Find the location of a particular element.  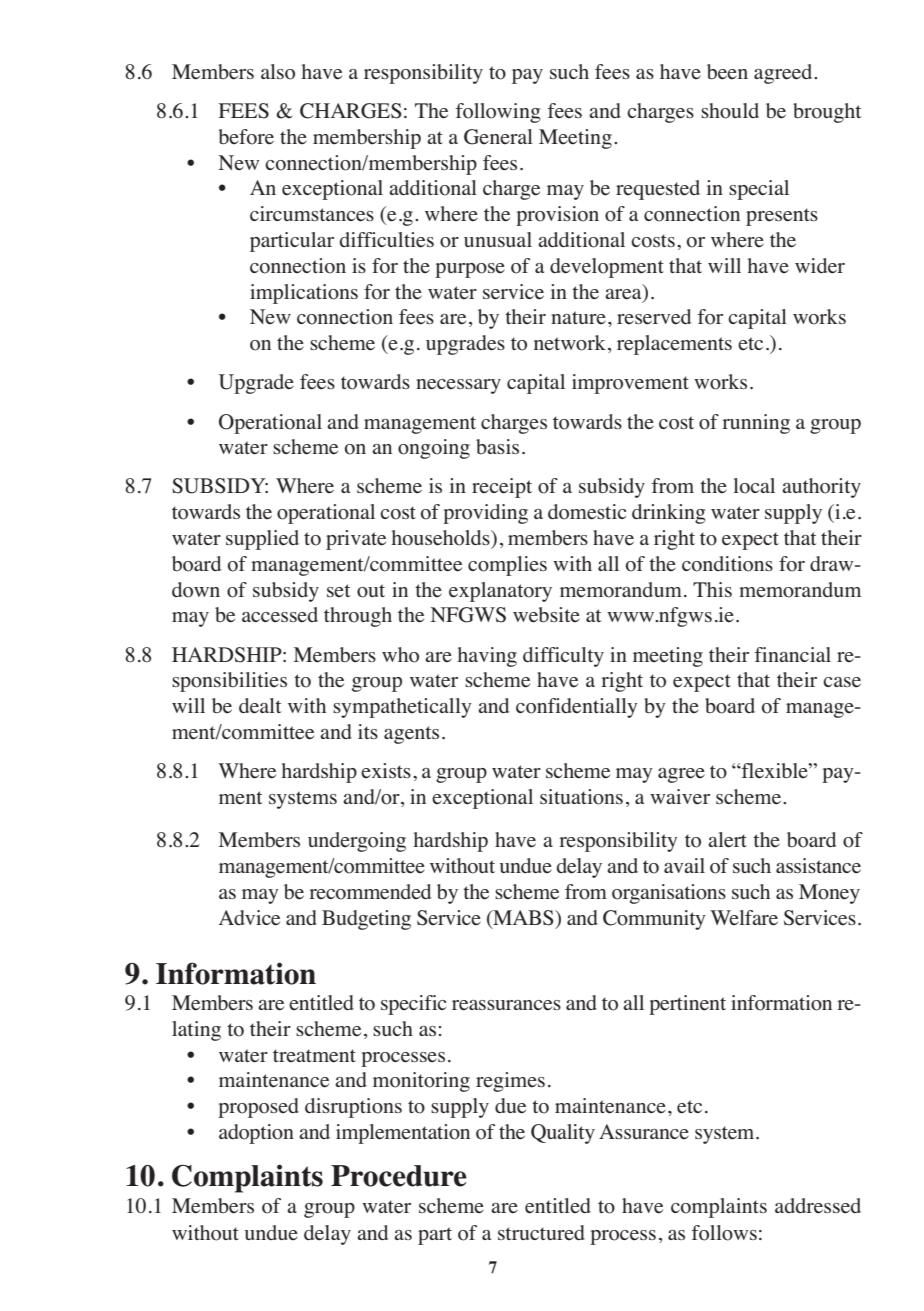

situations is located at coordinates (581, 797).
